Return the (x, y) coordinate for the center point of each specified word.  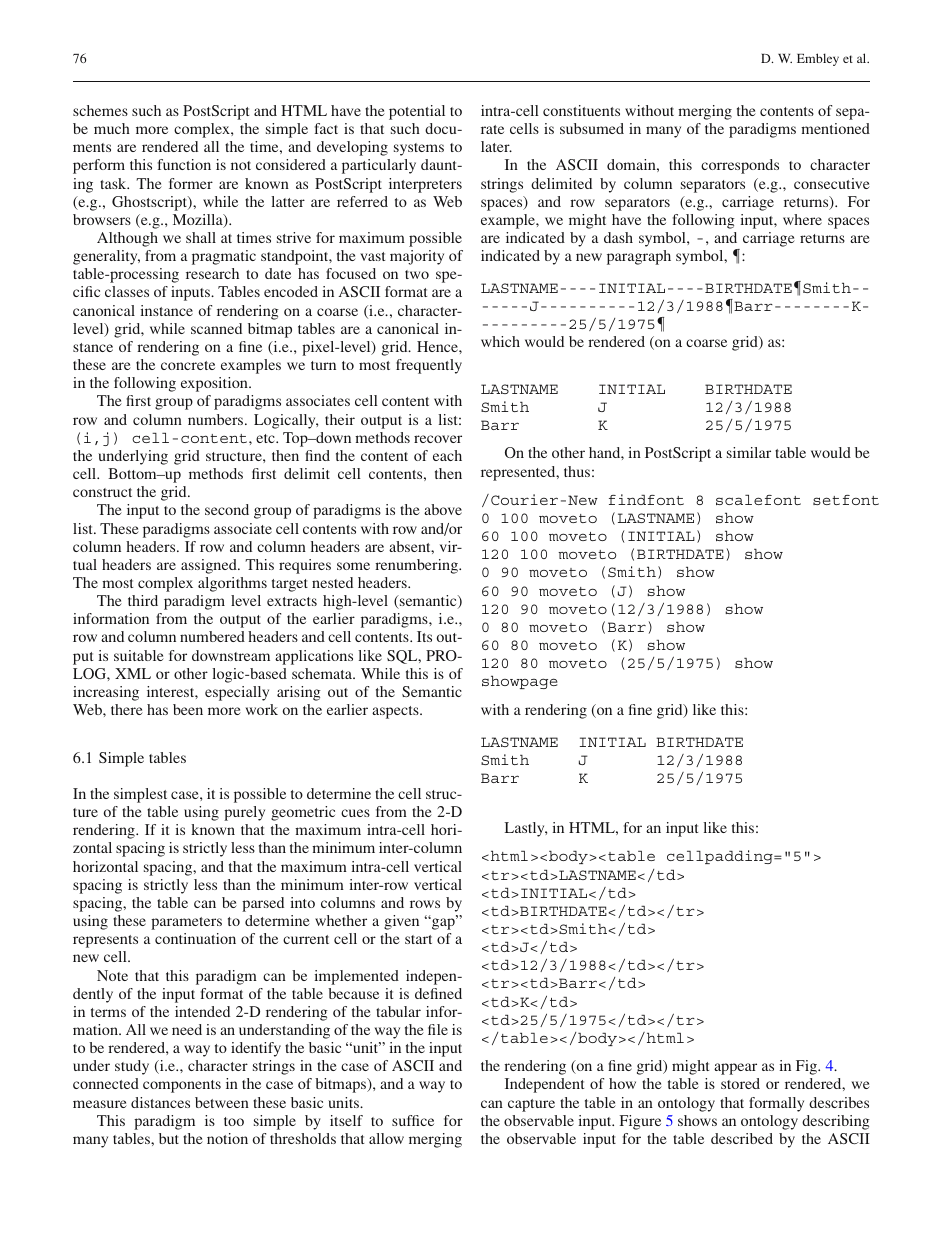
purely (244, 813)
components (182, 1086)
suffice (413, 1120)
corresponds (740, 166)
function (184, 164)
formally (776, 1104)
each (447, 455)
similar (749, 452)
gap (443, 923)
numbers (217, 419)
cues (355, 813)
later (496, 146)
